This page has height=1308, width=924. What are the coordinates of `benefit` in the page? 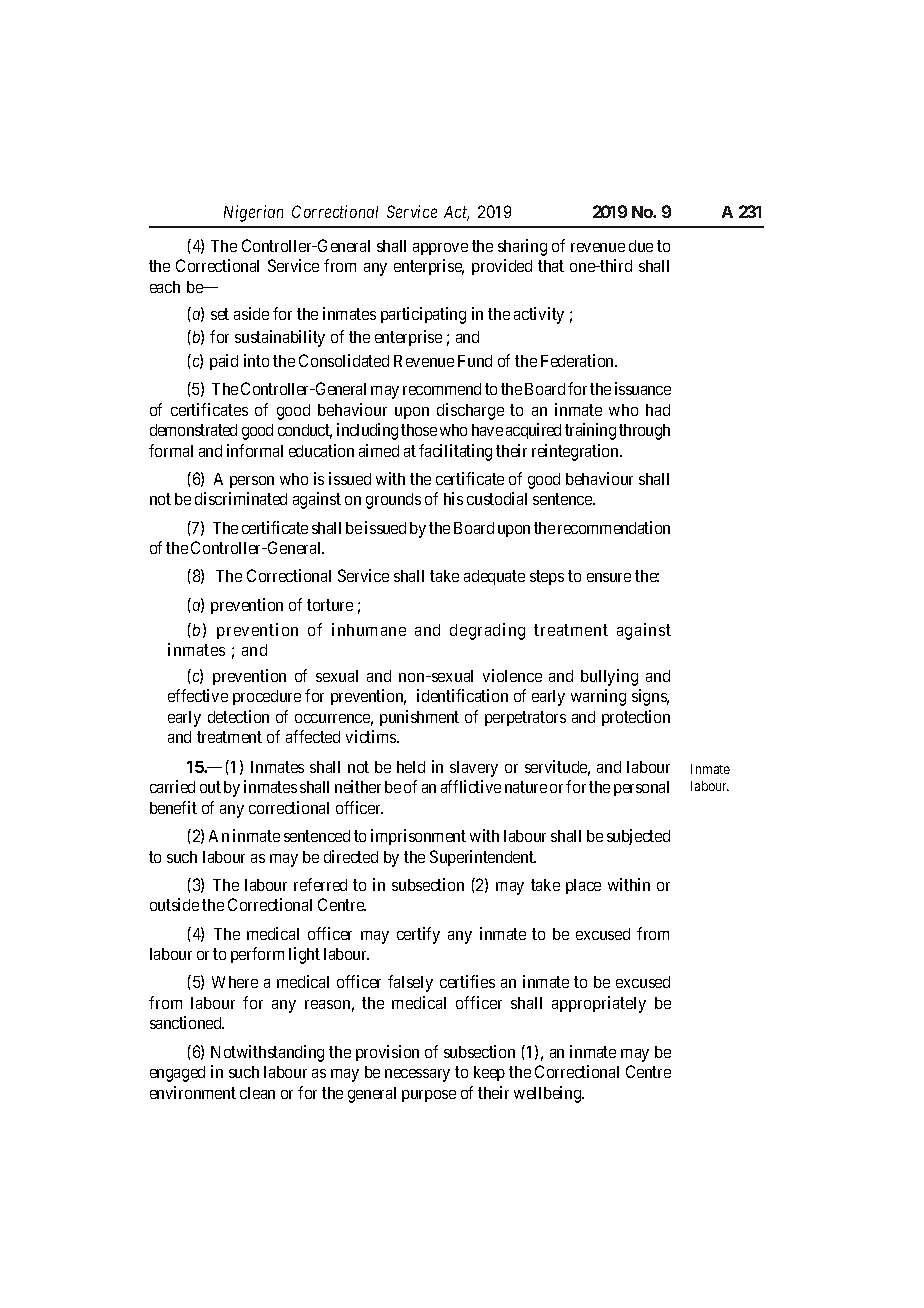 It's located at (173, 807).
